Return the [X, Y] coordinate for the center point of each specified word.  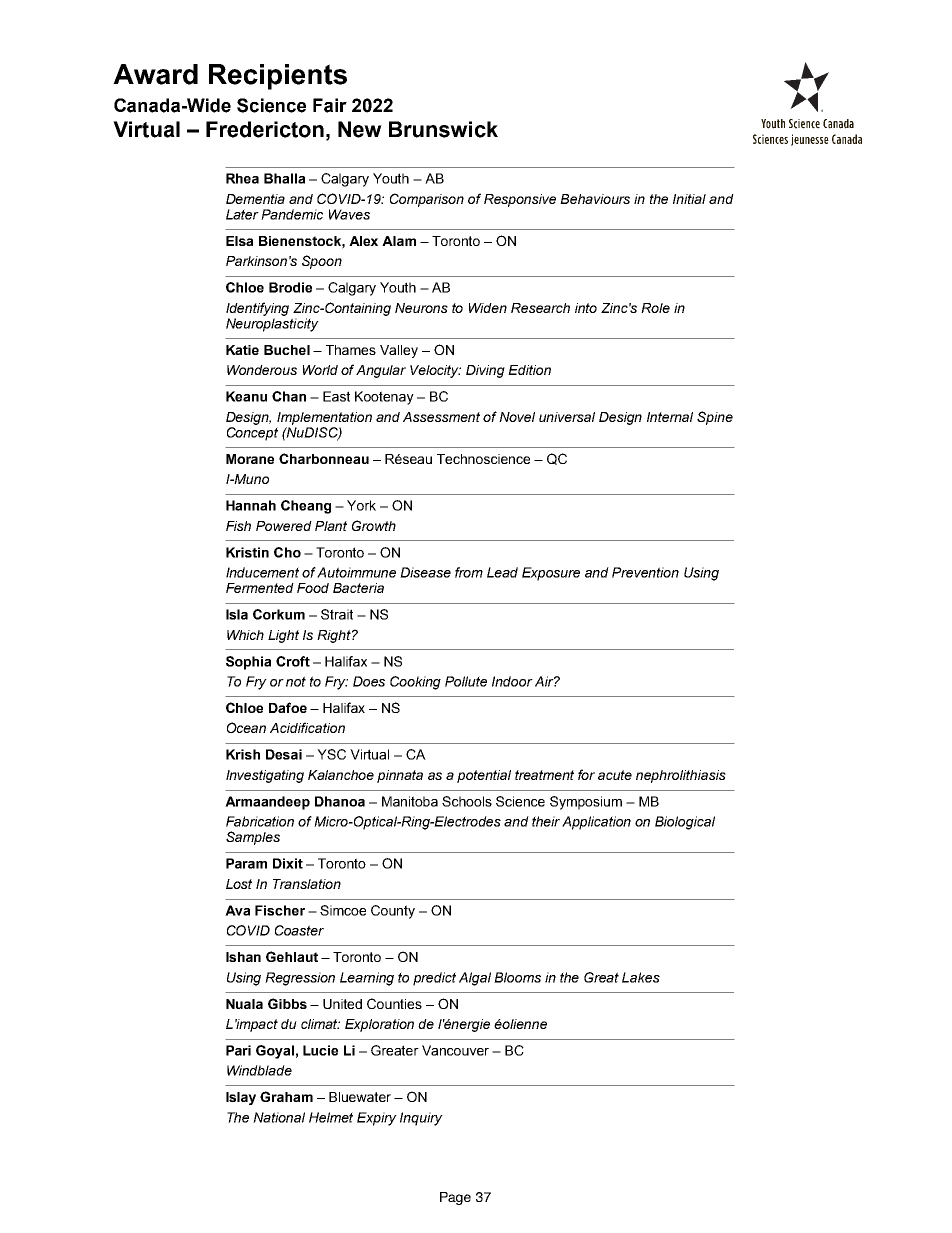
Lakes [641, 977]
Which [245, 635]
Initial [689, 199]
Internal [670, 417]
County [393, 912]
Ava [237, 910]
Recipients [278, 77]
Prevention [645, 572]
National [279, 1117]
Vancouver [455, 1050]
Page [455, 1198]
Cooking [415, 683]
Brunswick [443, 129]
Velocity [435, 371]
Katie [242, 350]
